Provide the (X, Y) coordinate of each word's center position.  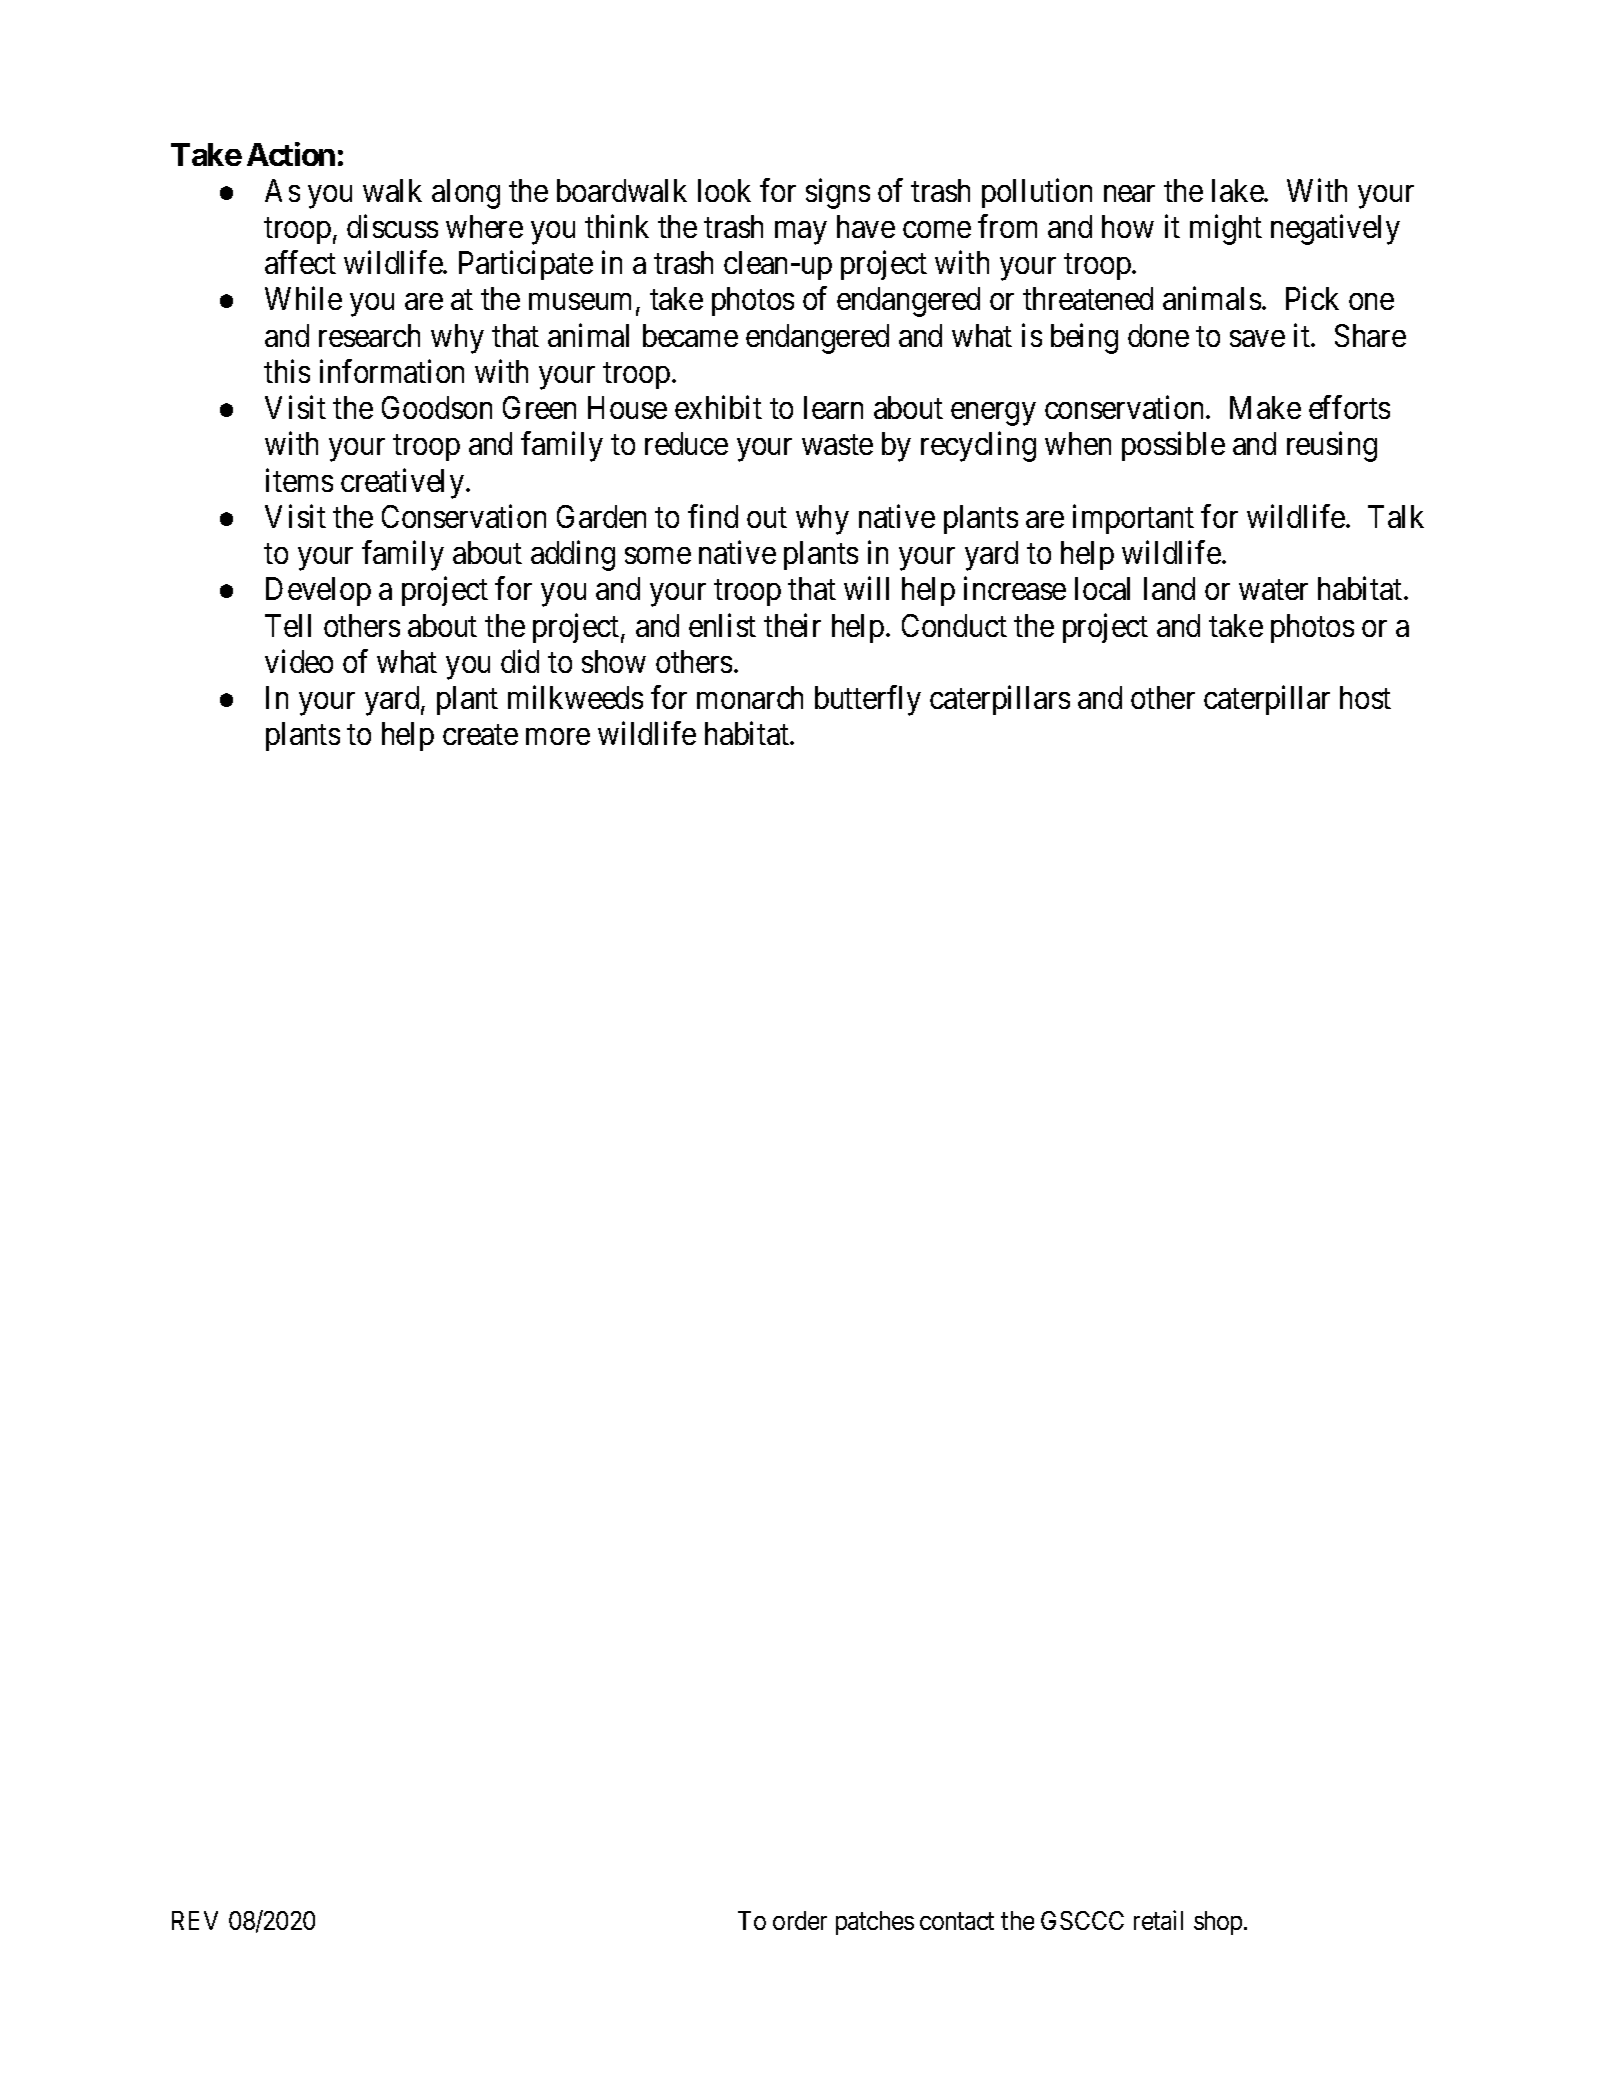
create (480, 735)
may (800, 233)
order (800, 1920)
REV (195, 1920)
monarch (750, 697)
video (299, 661)
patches (875, 1923)
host (1365, 697)
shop (1219, 1923)
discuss (392, 226)
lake (1238, 190)
